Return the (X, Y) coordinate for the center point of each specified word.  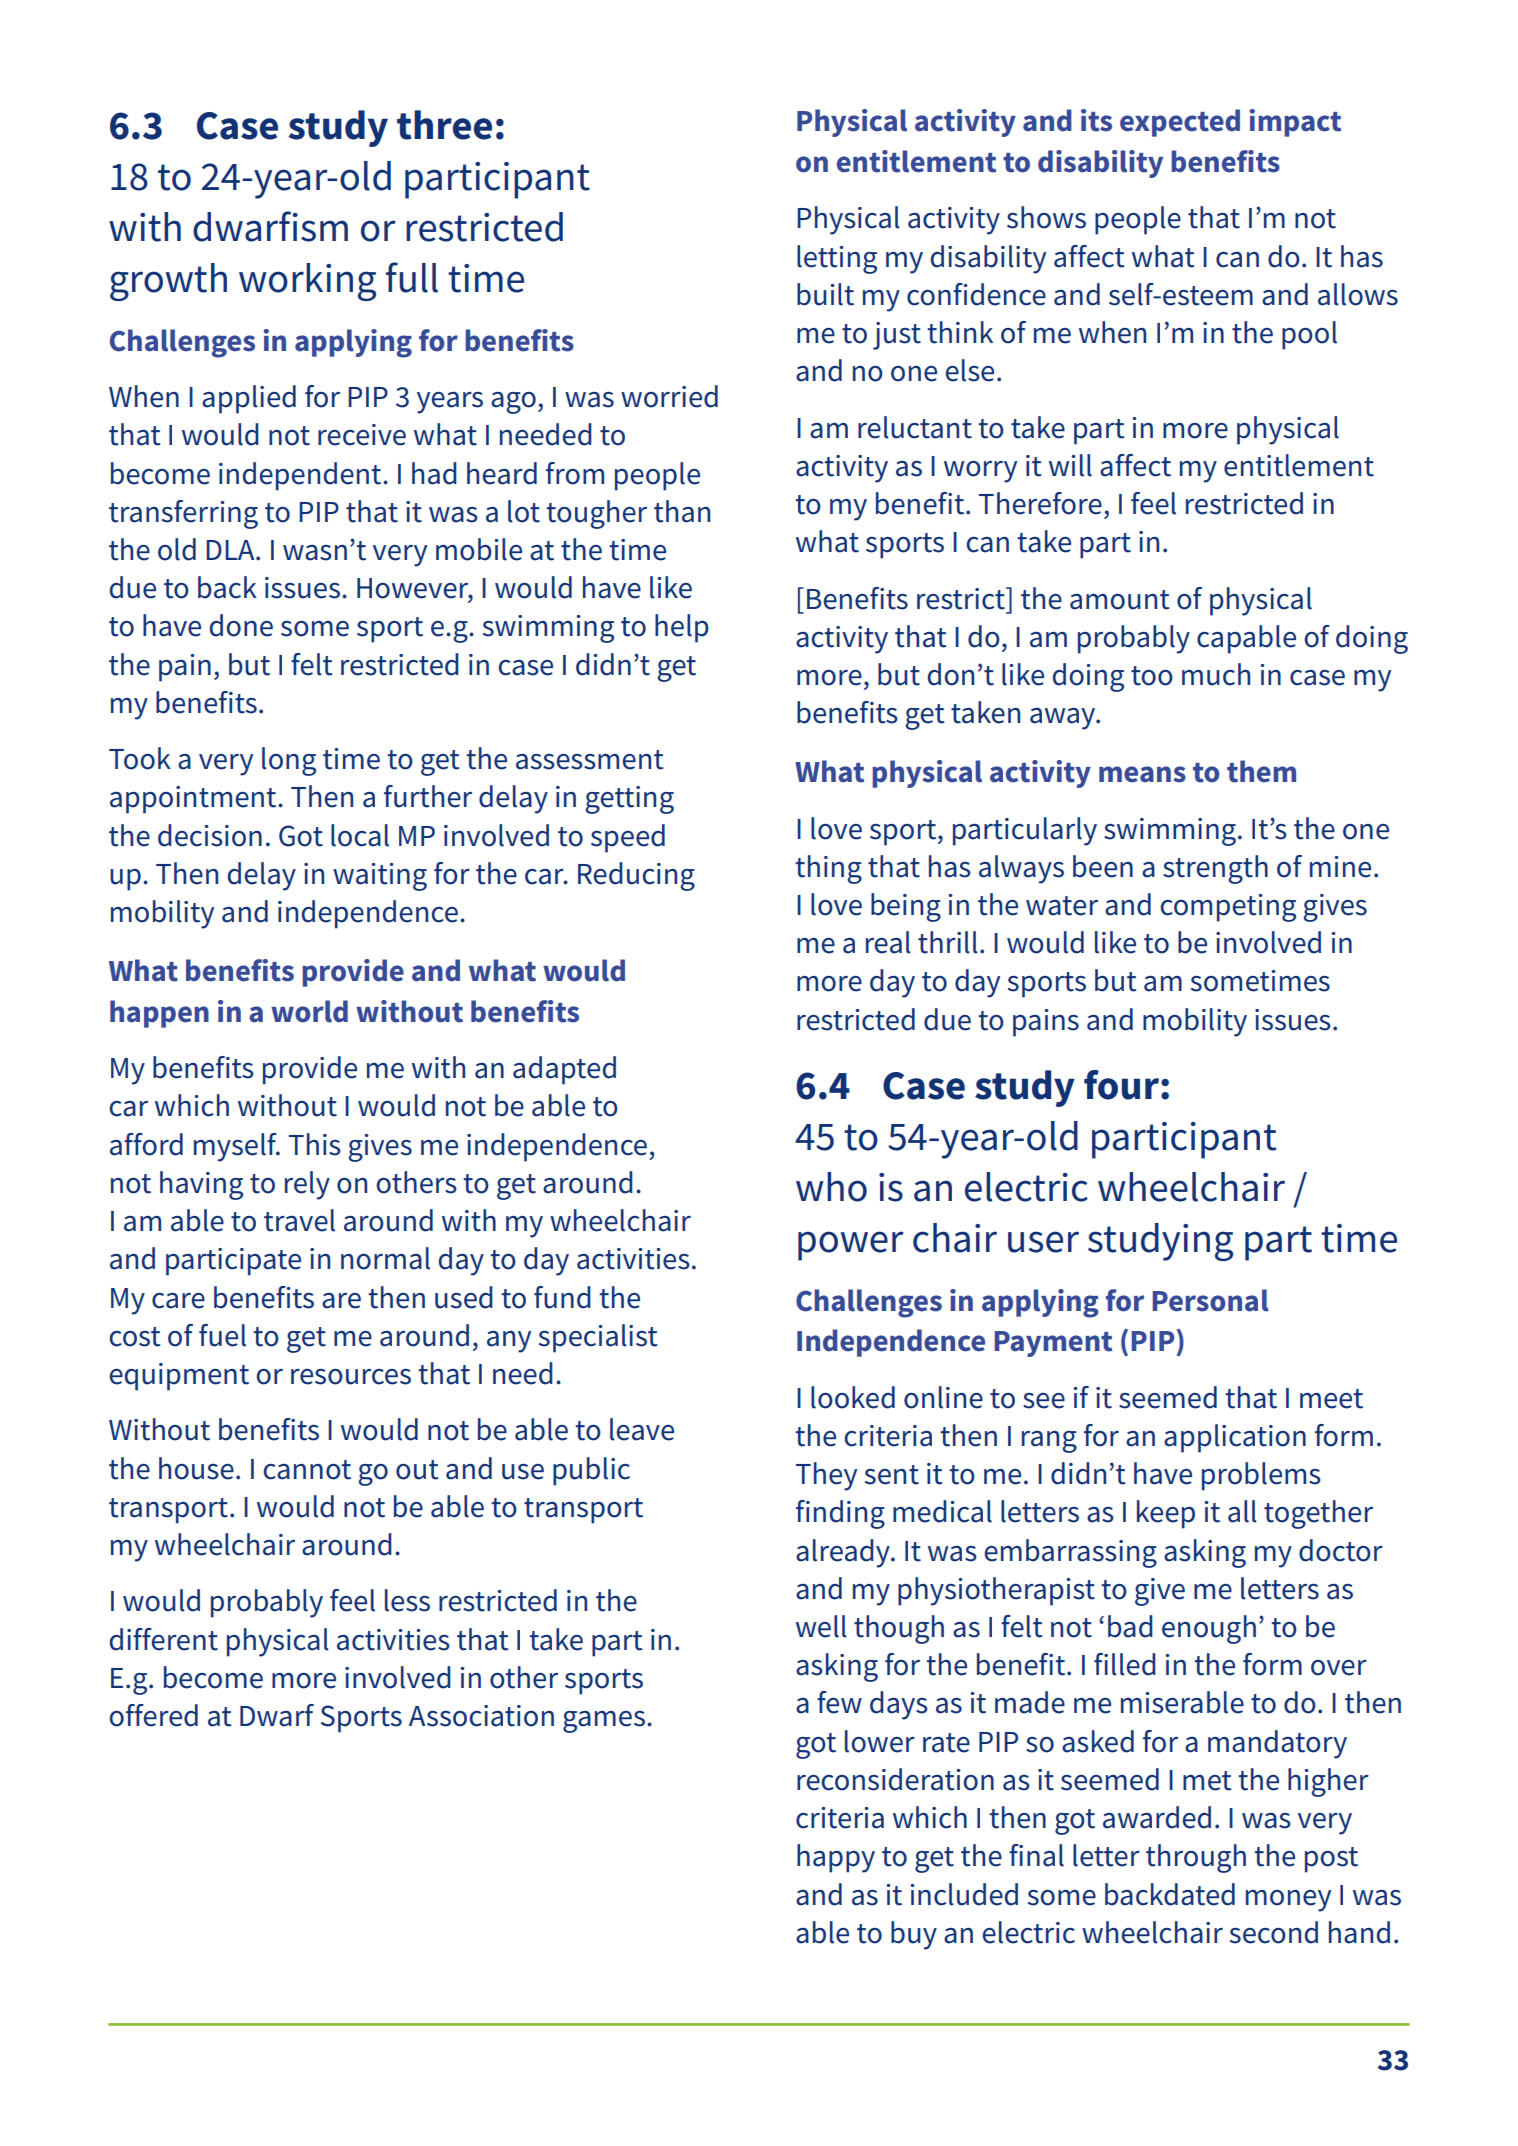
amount (1120, 600)
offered (153, 1715)
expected (1180, 123)
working (307, 282)
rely (307, 1185)
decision (210, 835)
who (831, 1187)
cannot (307, 1470)
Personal (1211, 1300)
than (682, 511)
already (844, 1553)
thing (828, 869)
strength (1215, 869)
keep (1166, 1514)
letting (837, 259)
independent (301, 476)
